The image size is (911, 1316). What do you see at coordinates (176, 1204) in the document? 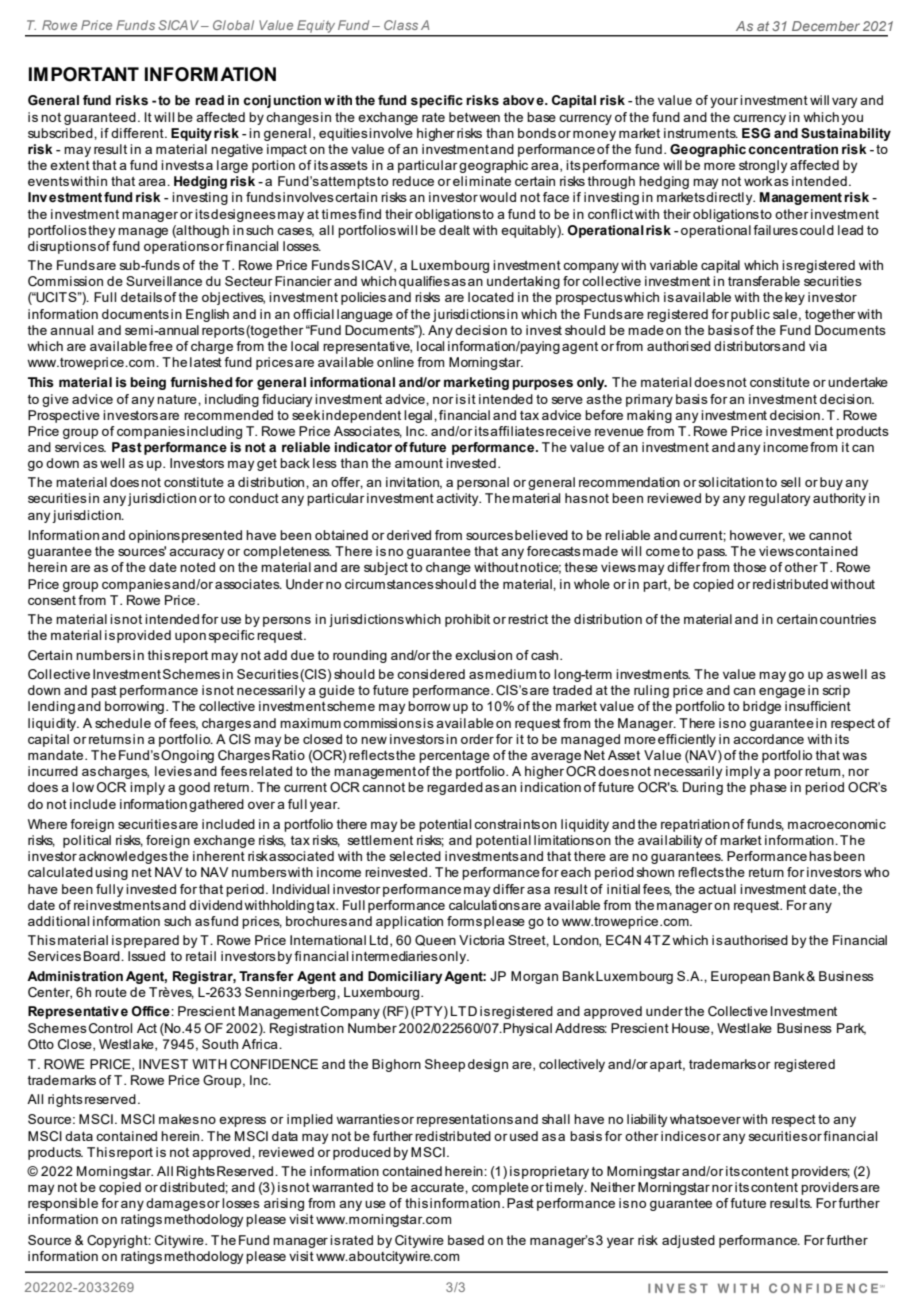
I see `damages` at bounding box center [176, 1204].
